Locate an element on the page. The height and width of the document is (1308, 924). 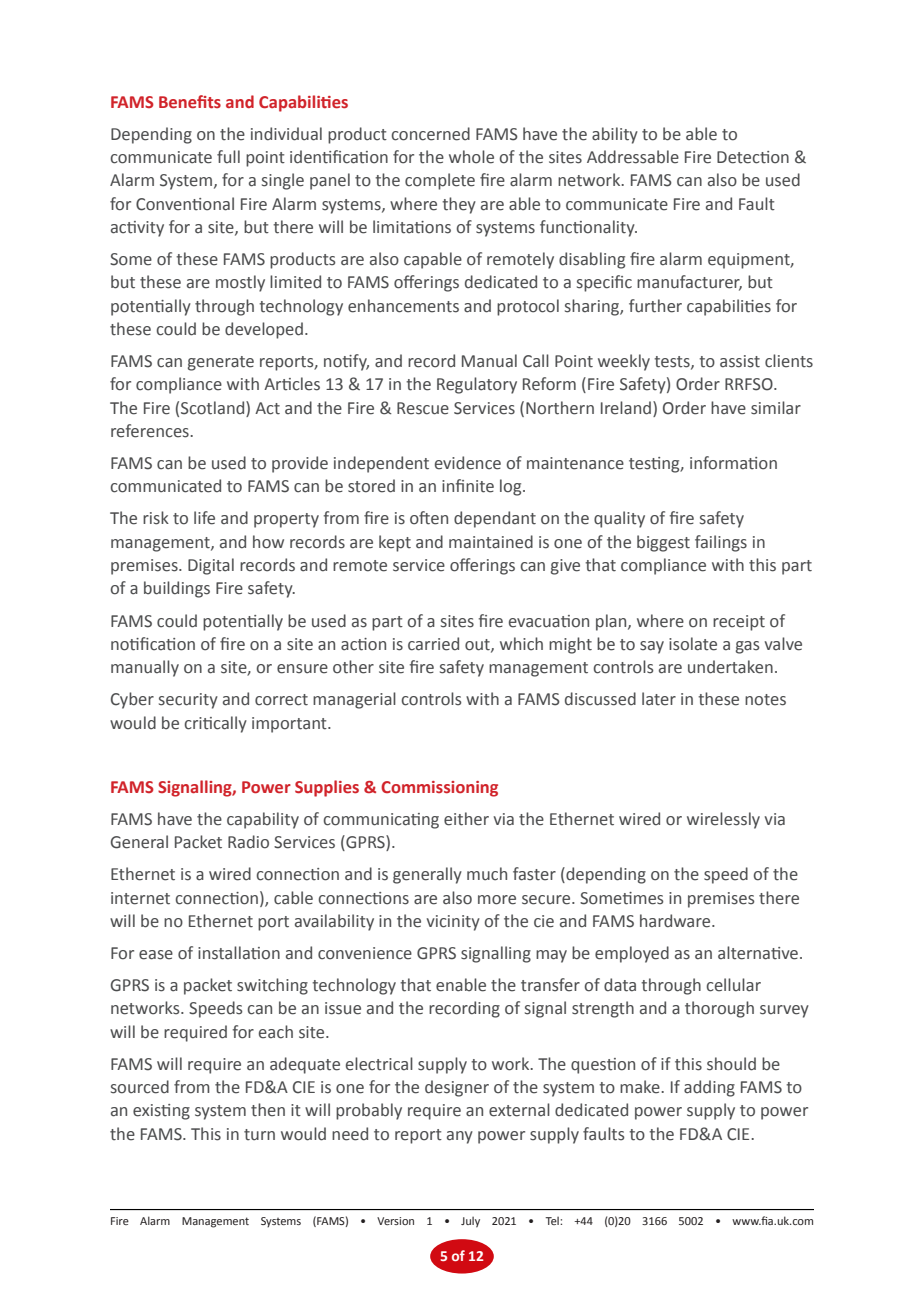
Scotland is located at coordinates (214, 408).
